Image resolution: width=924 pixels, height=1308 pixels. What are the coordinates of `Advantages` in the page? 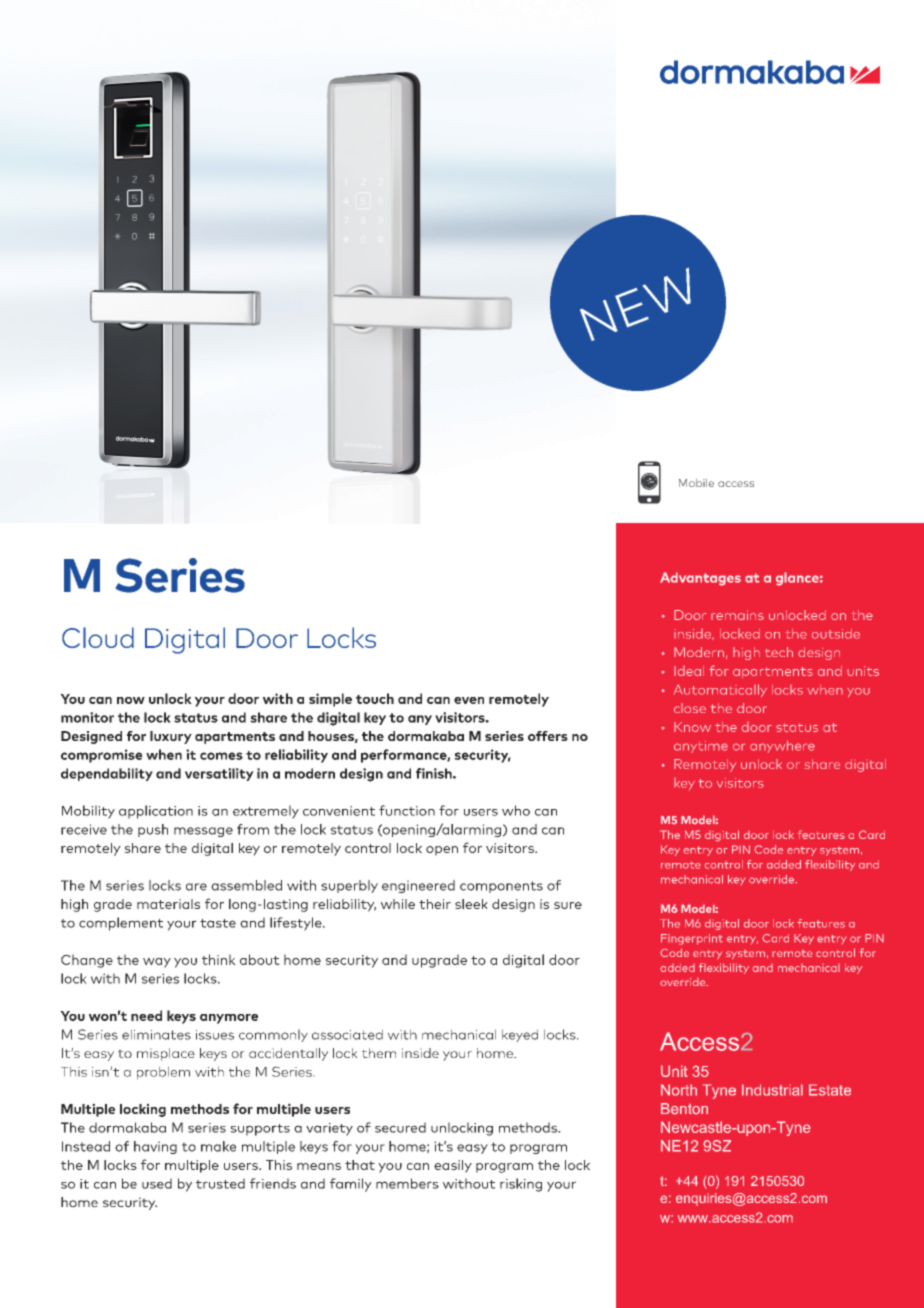 It's located at (700, 579).
